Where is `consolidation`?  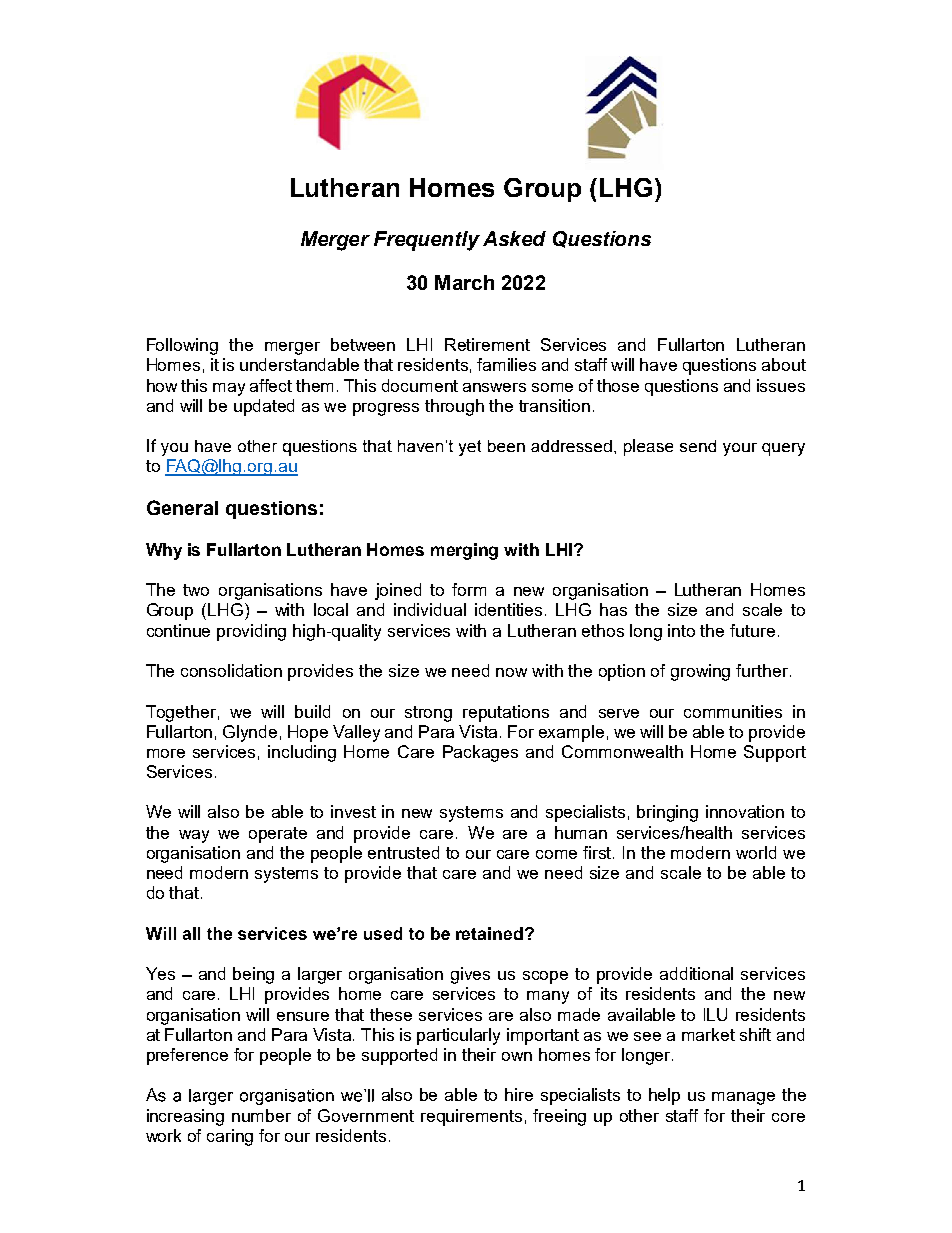
consolidation is located at coordinates (231, 670).
